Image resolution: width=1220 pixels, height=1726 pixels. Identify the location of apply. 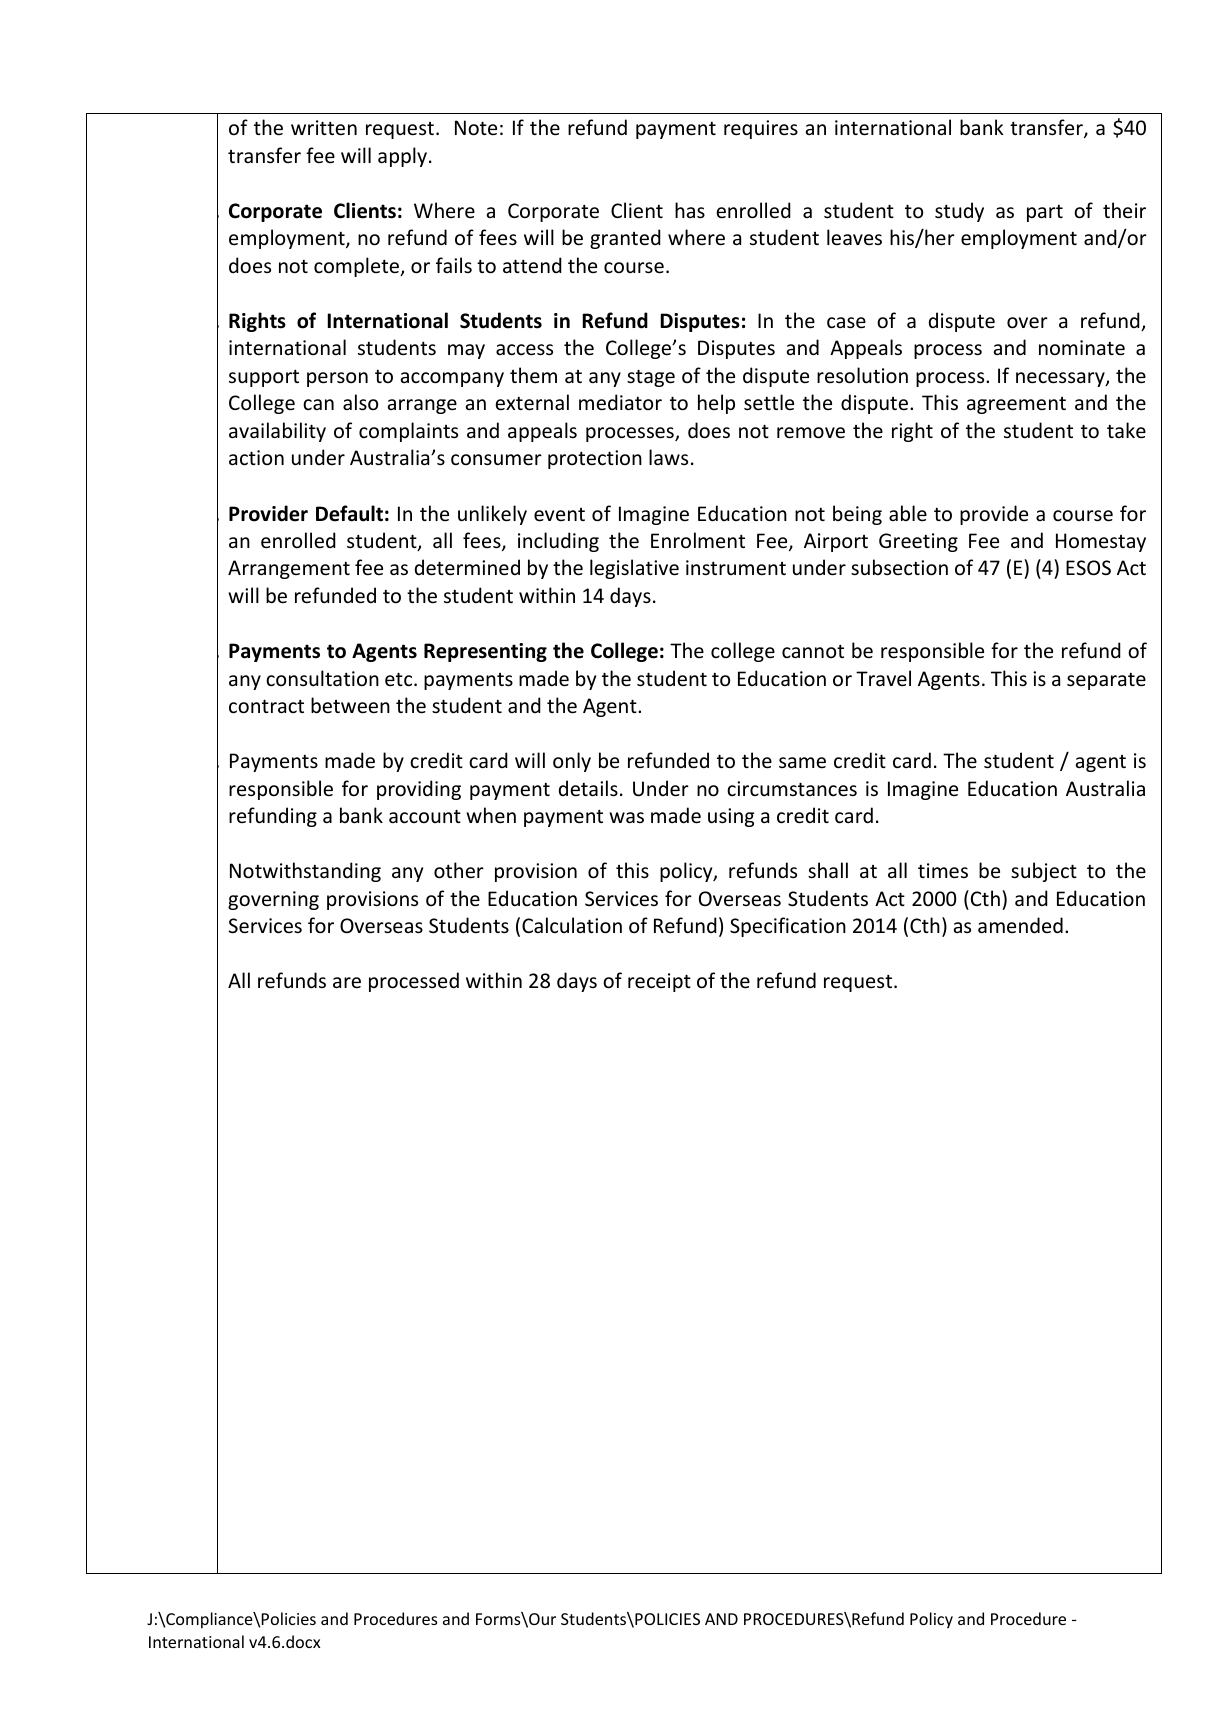
(402, 157).
